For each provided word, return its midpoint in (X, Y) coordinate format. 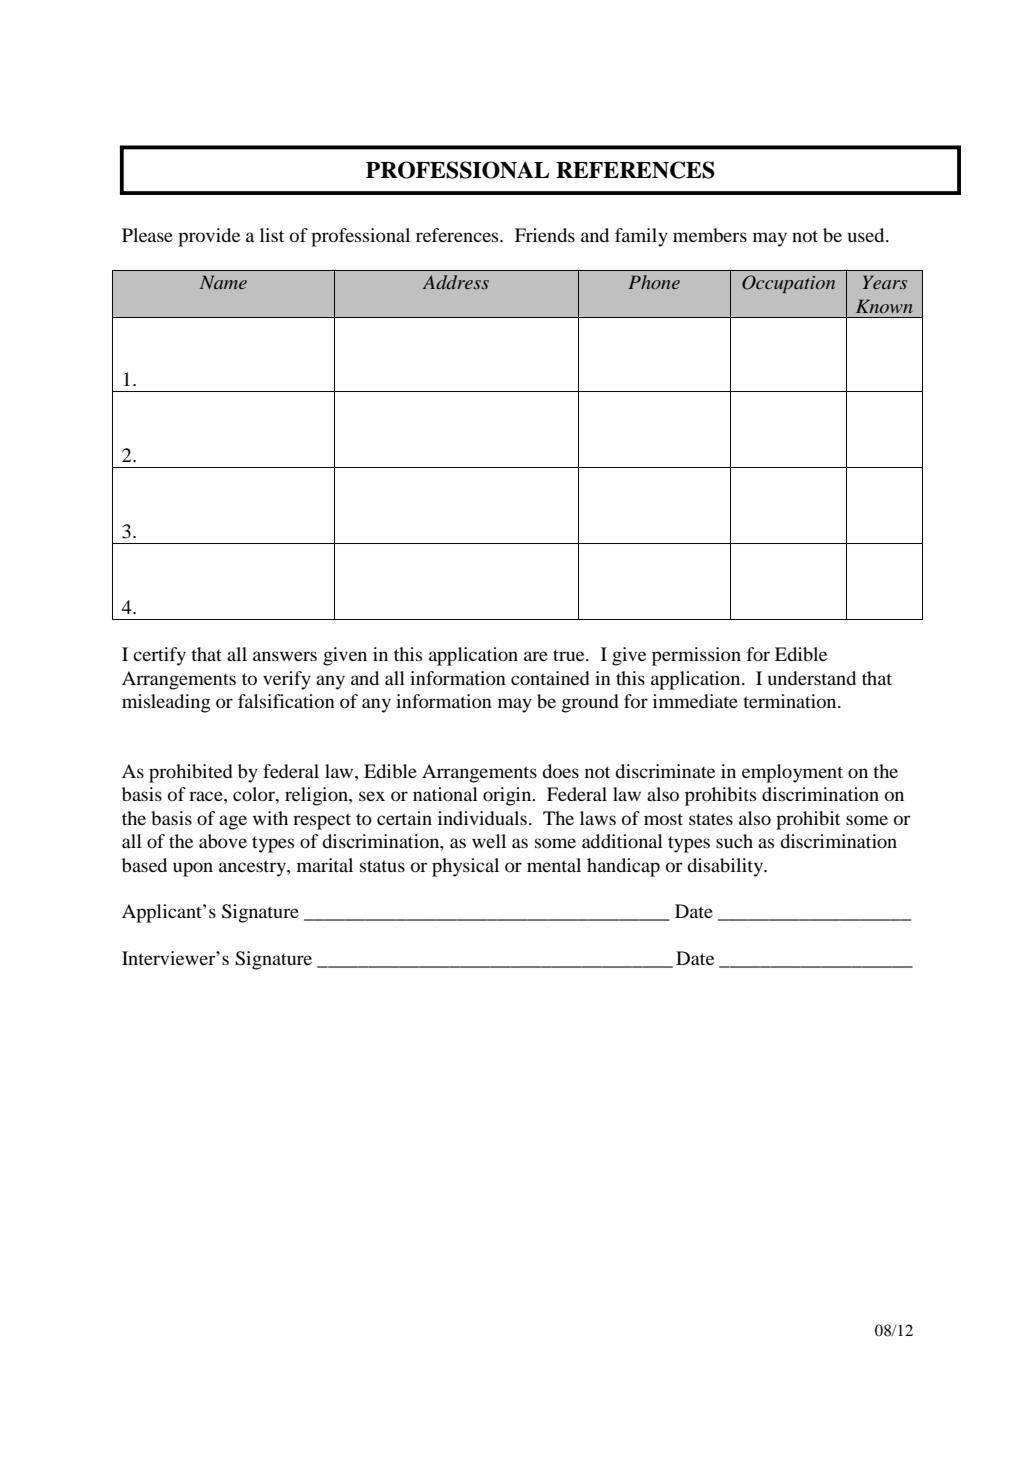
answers (285, 656)
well (489, 841)
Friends (545, 235)
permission (696, 656)
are (536, 656)
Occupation (788, 284)
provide (209, 237)
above (223, 841)
